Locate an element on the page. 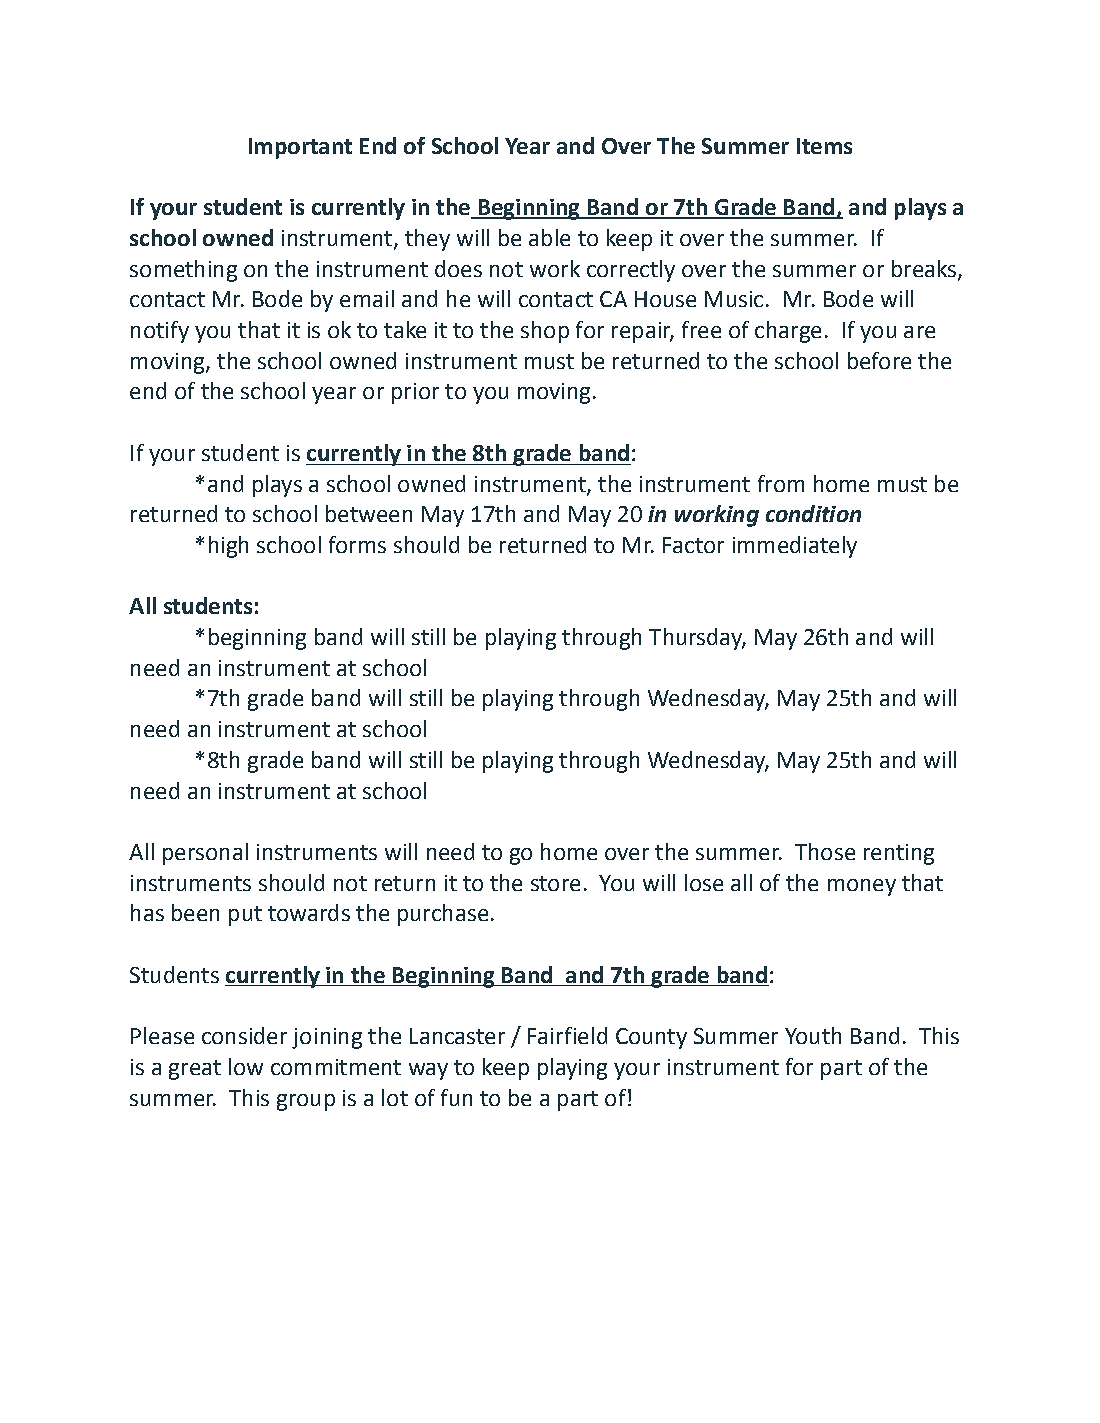 The height and width of the page is (1423, 1100). immediately is located at coordinates (795, 547).
